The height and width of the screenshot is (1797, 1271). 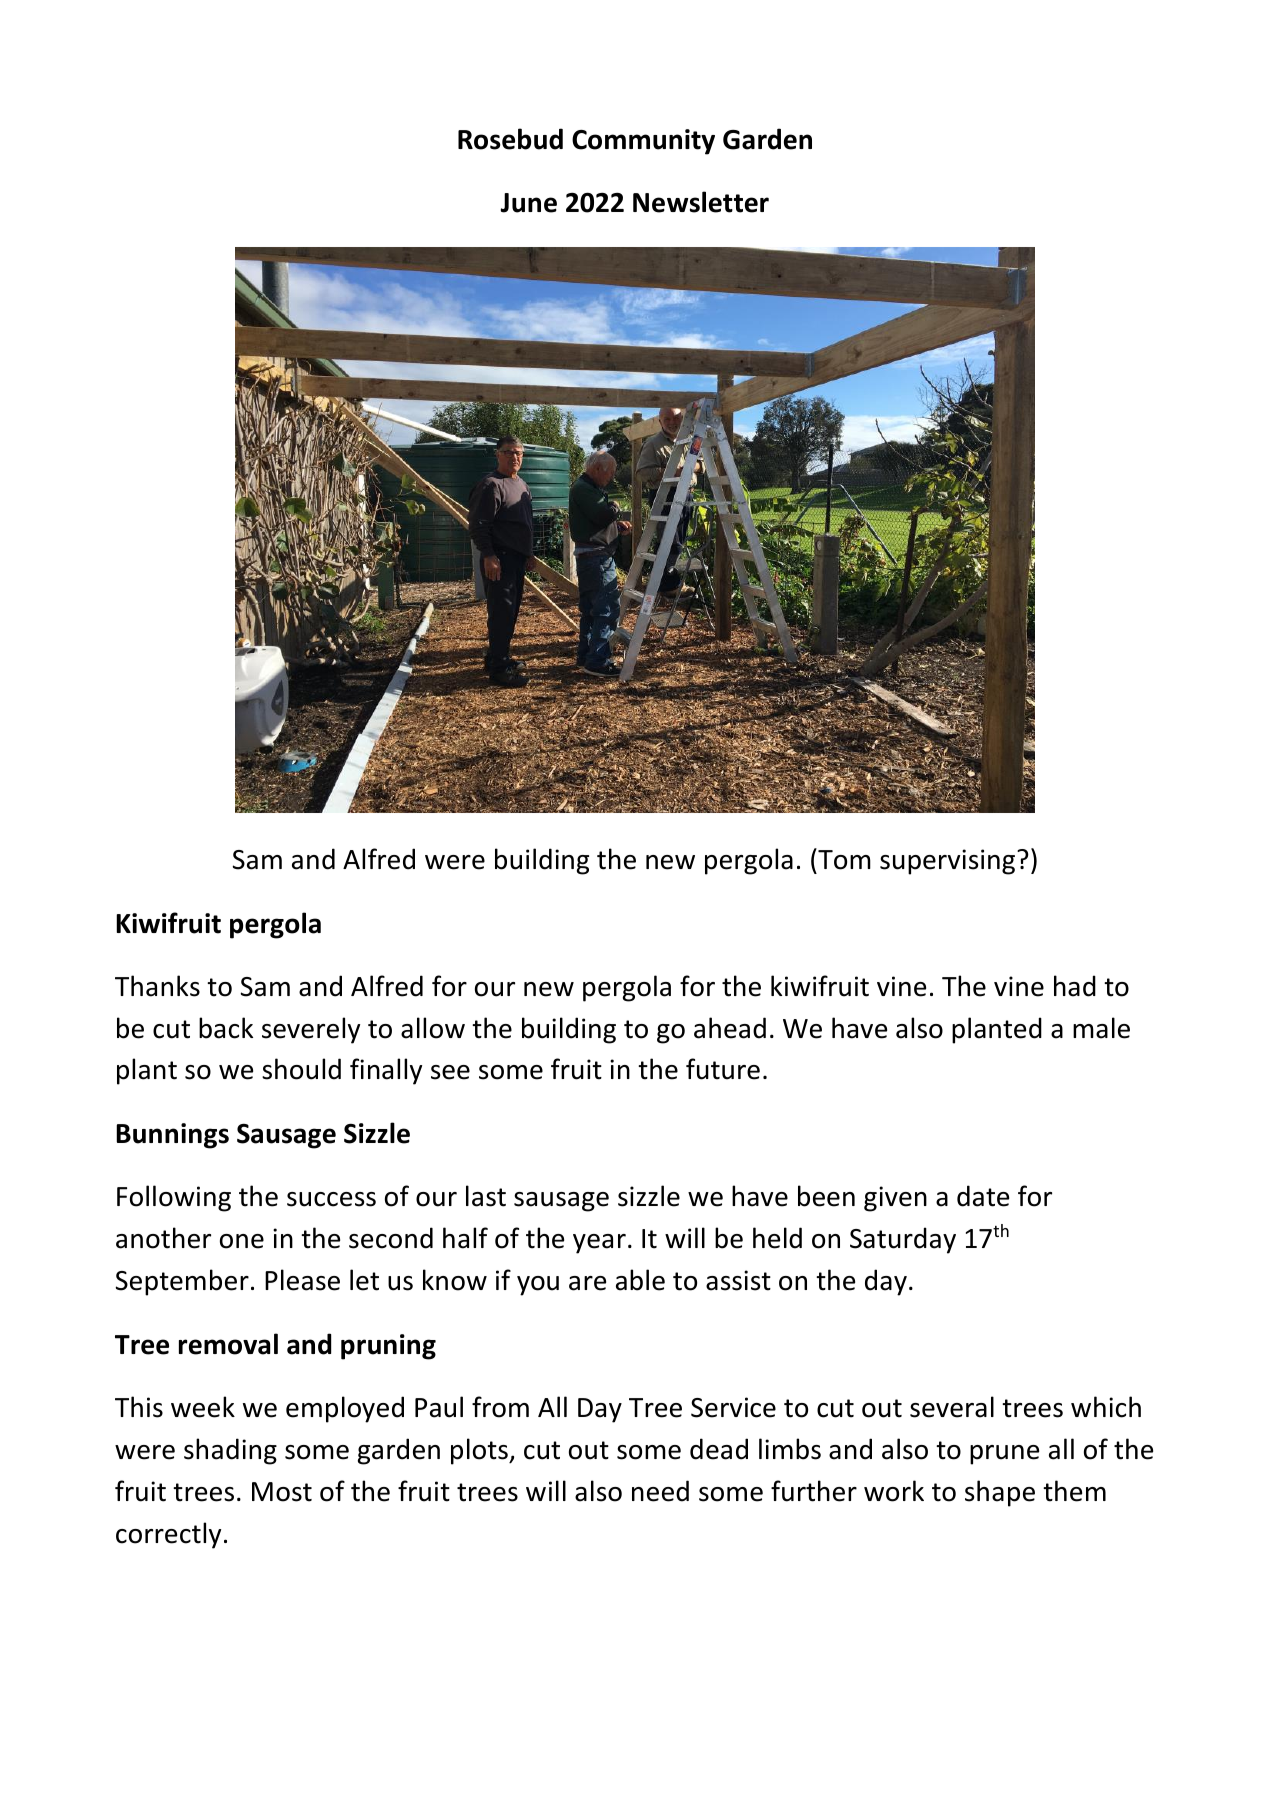 What do you see at coordinates (510, 139) in the screenshot?
I see `Rosebud` at bounding box center [510, 139].
